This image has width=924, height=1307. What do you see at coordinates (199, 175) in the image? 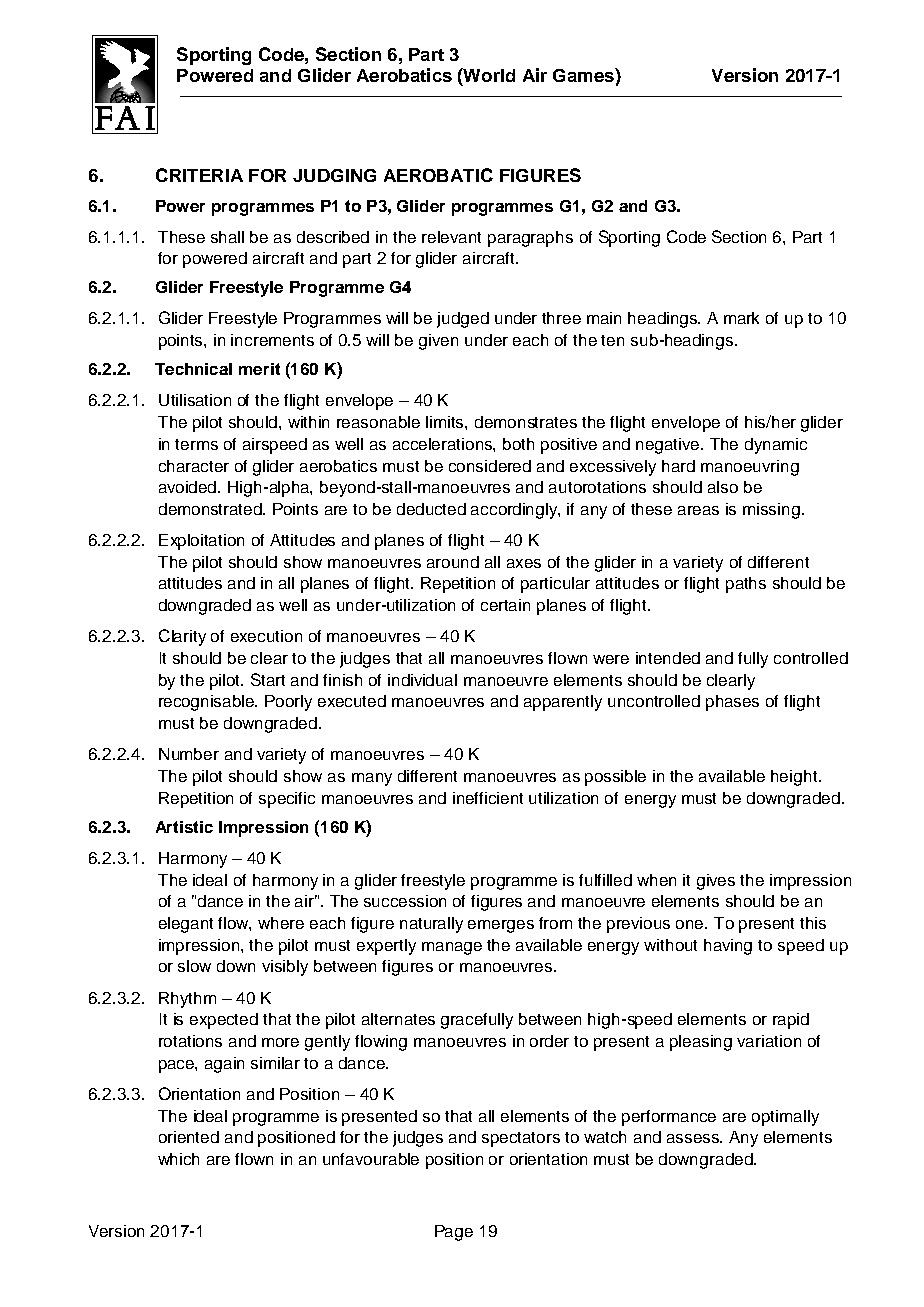
I see `CRITERIA` at bounding box center [199, 175].
